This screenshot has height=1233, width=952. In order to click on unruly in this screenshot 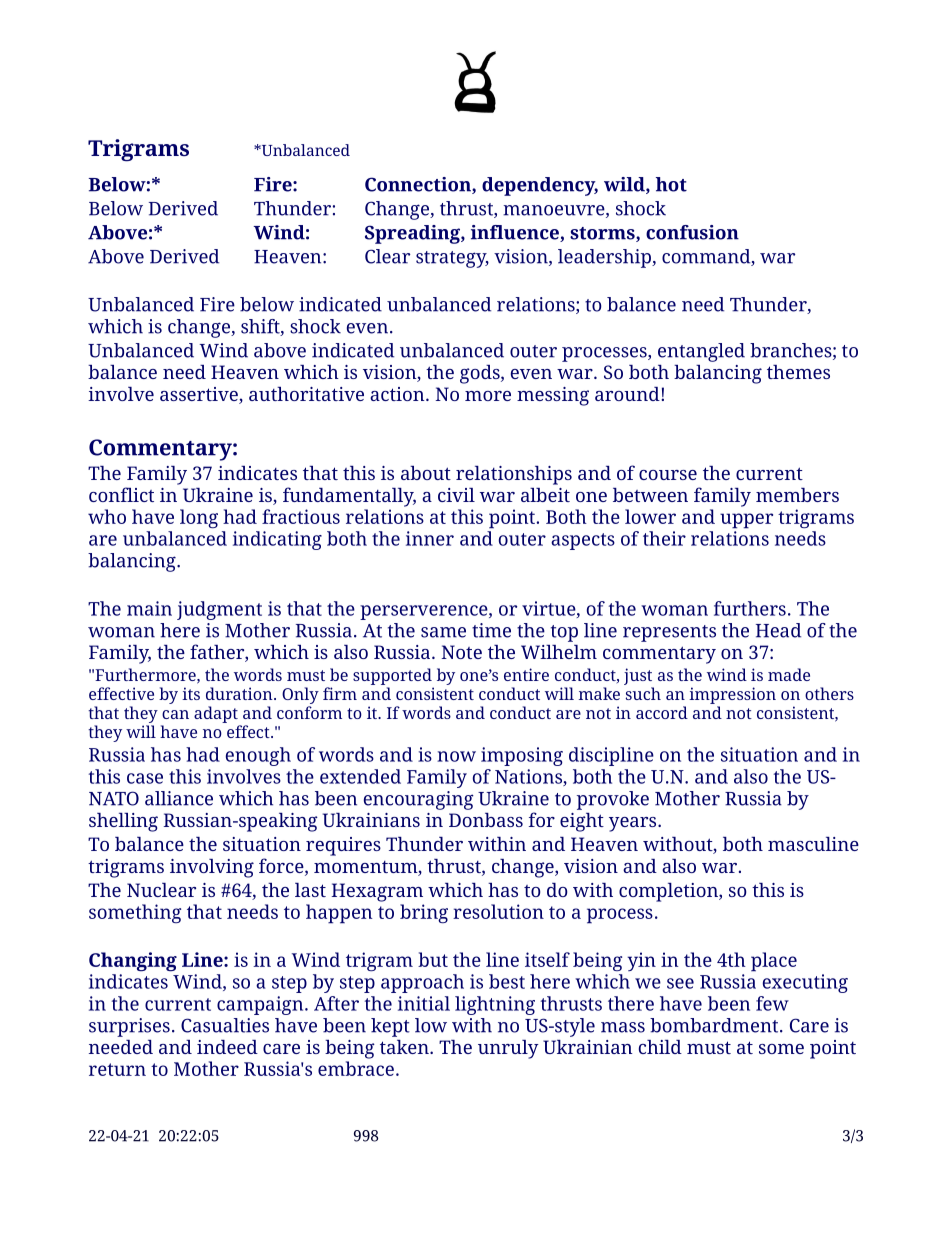, I will do `click(508, 1049)`.
